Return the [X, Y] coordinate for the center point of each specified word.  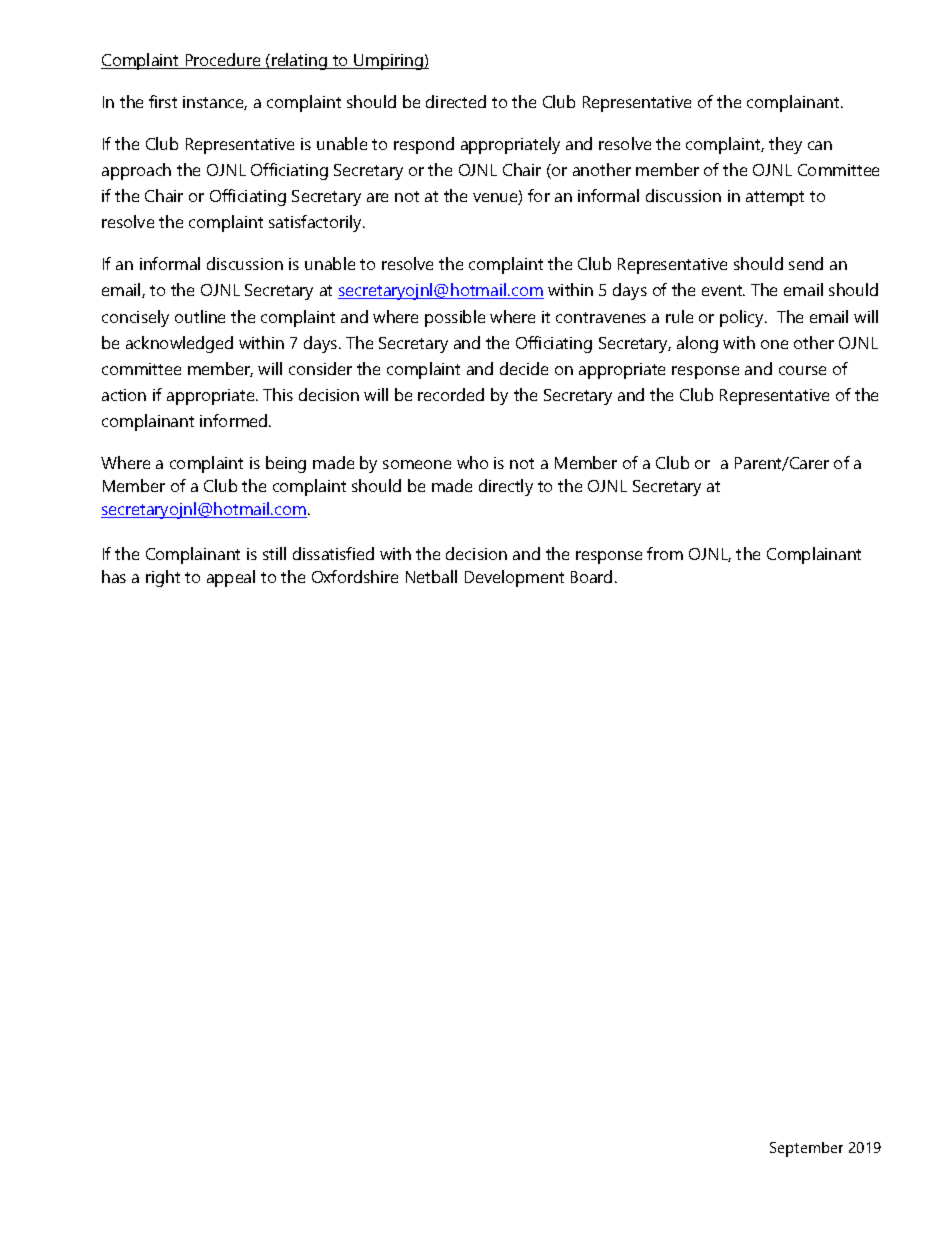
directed [456, 101]
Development [514, 578]
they [785, 145]
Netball [431, 576]
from [665, 553]
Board [591, 576]
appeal [231, 578]
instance [215, 103]
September [806, 1149]
